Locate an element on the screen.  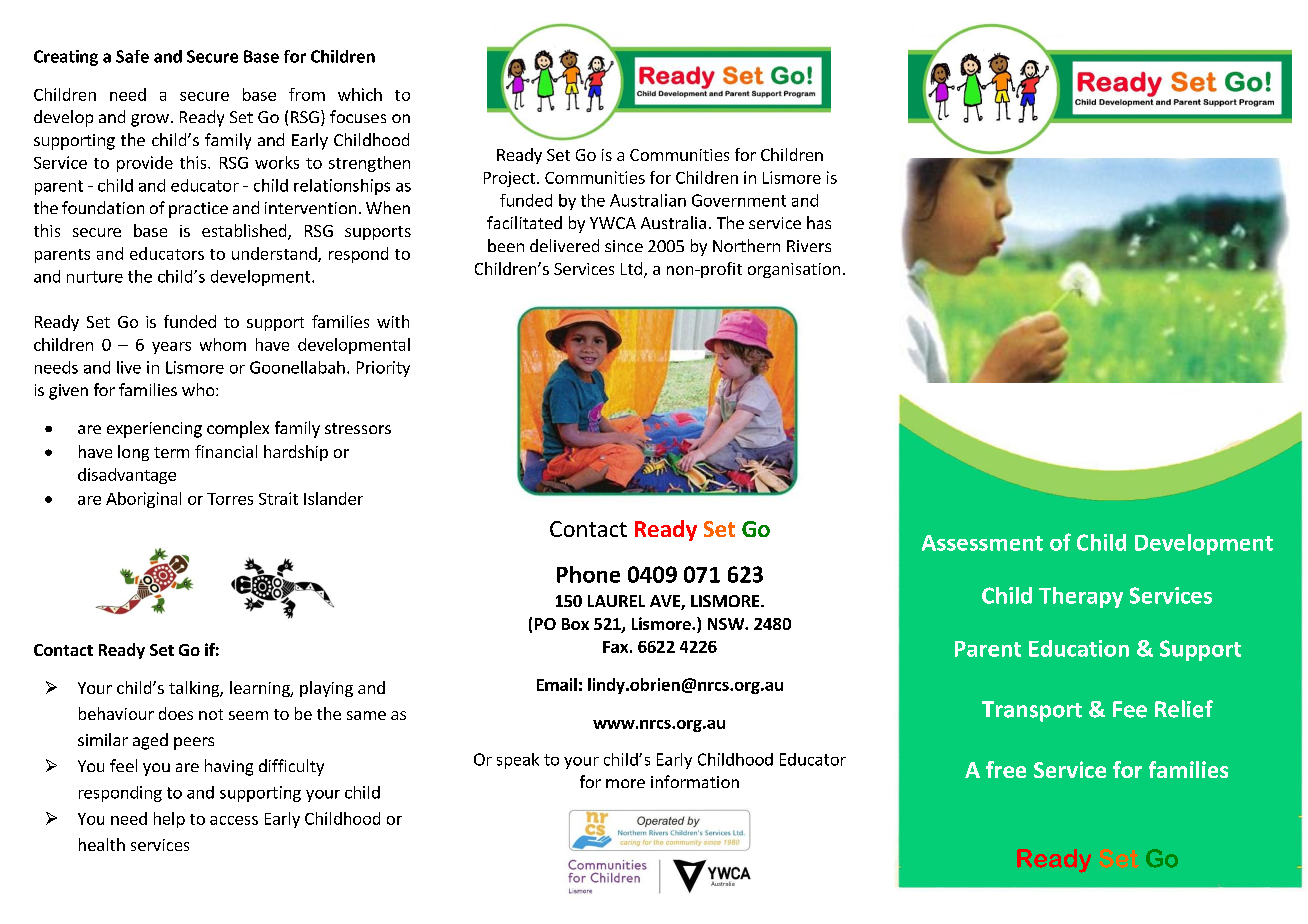
Therapy is located at coordinates (1081, 597).
